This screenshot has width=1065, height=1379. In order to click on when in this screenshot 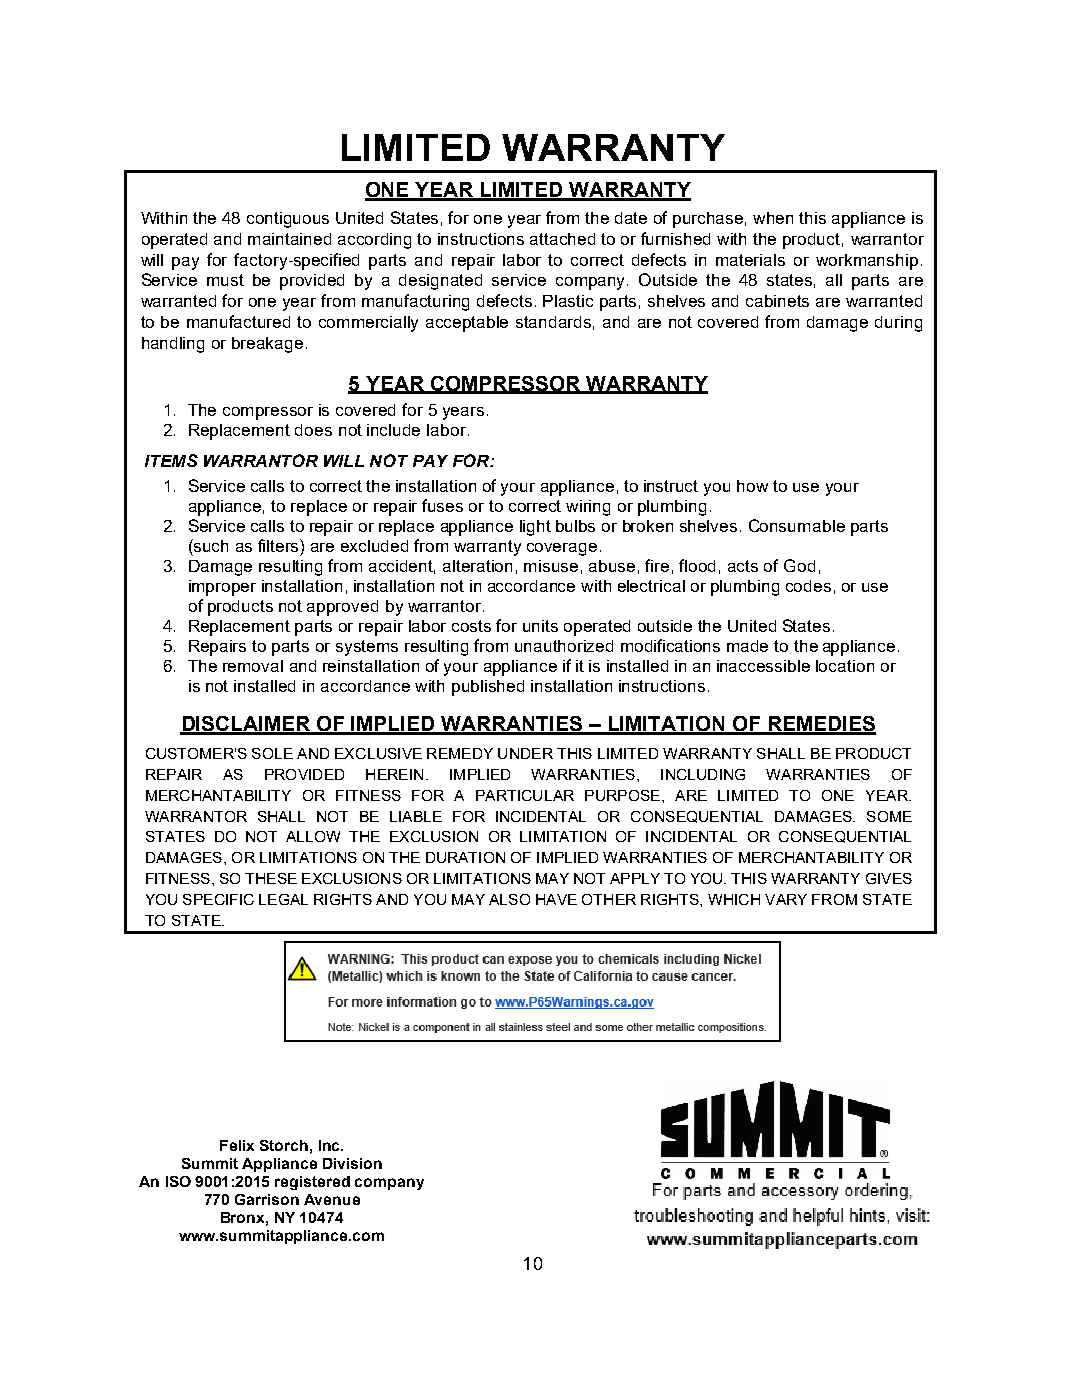, I will do `click(773, 218)`.
